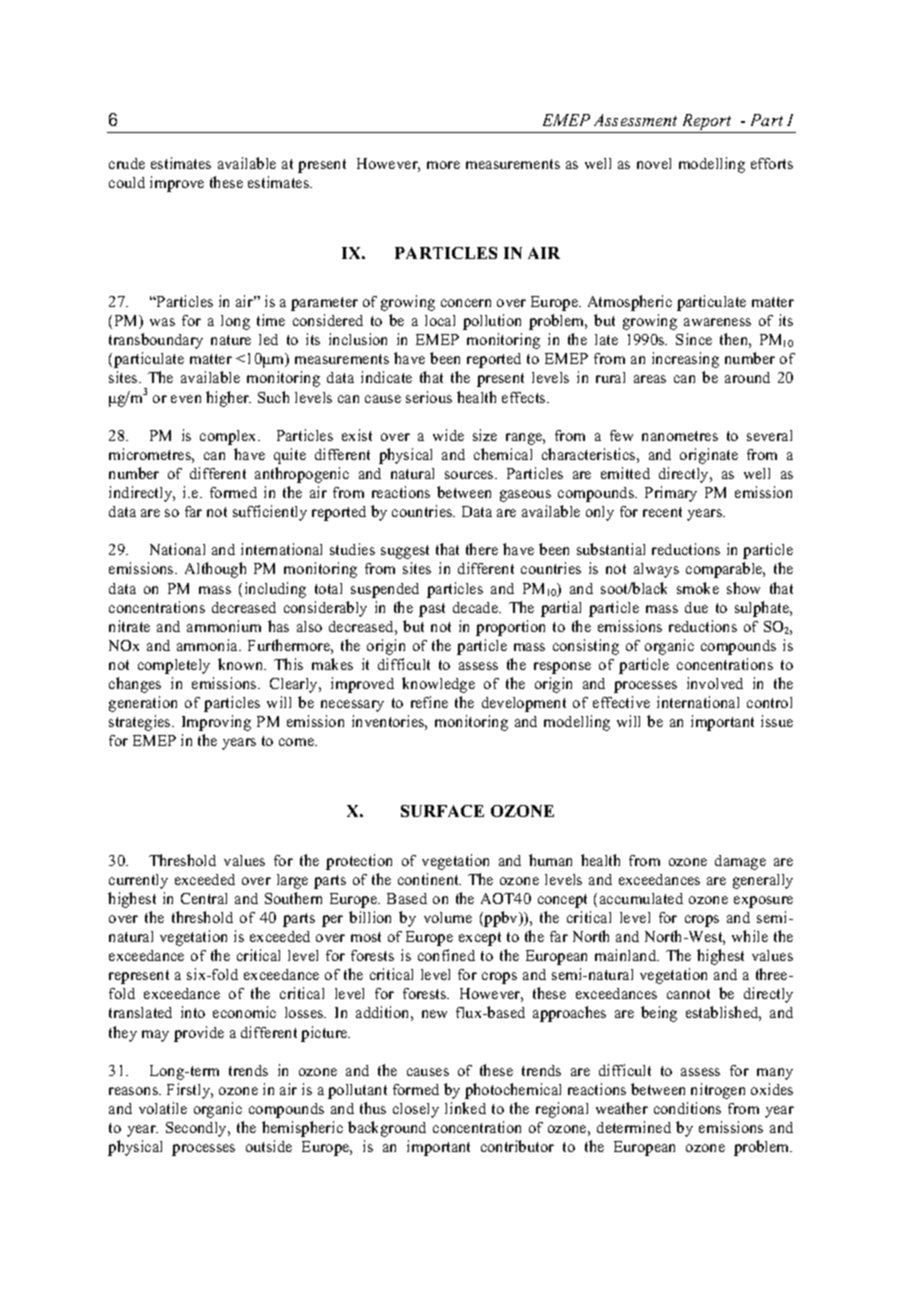 This document has height=1308, width=924. Describe the element at coordinates (127, 182) in the document. I see `could` at that location.
